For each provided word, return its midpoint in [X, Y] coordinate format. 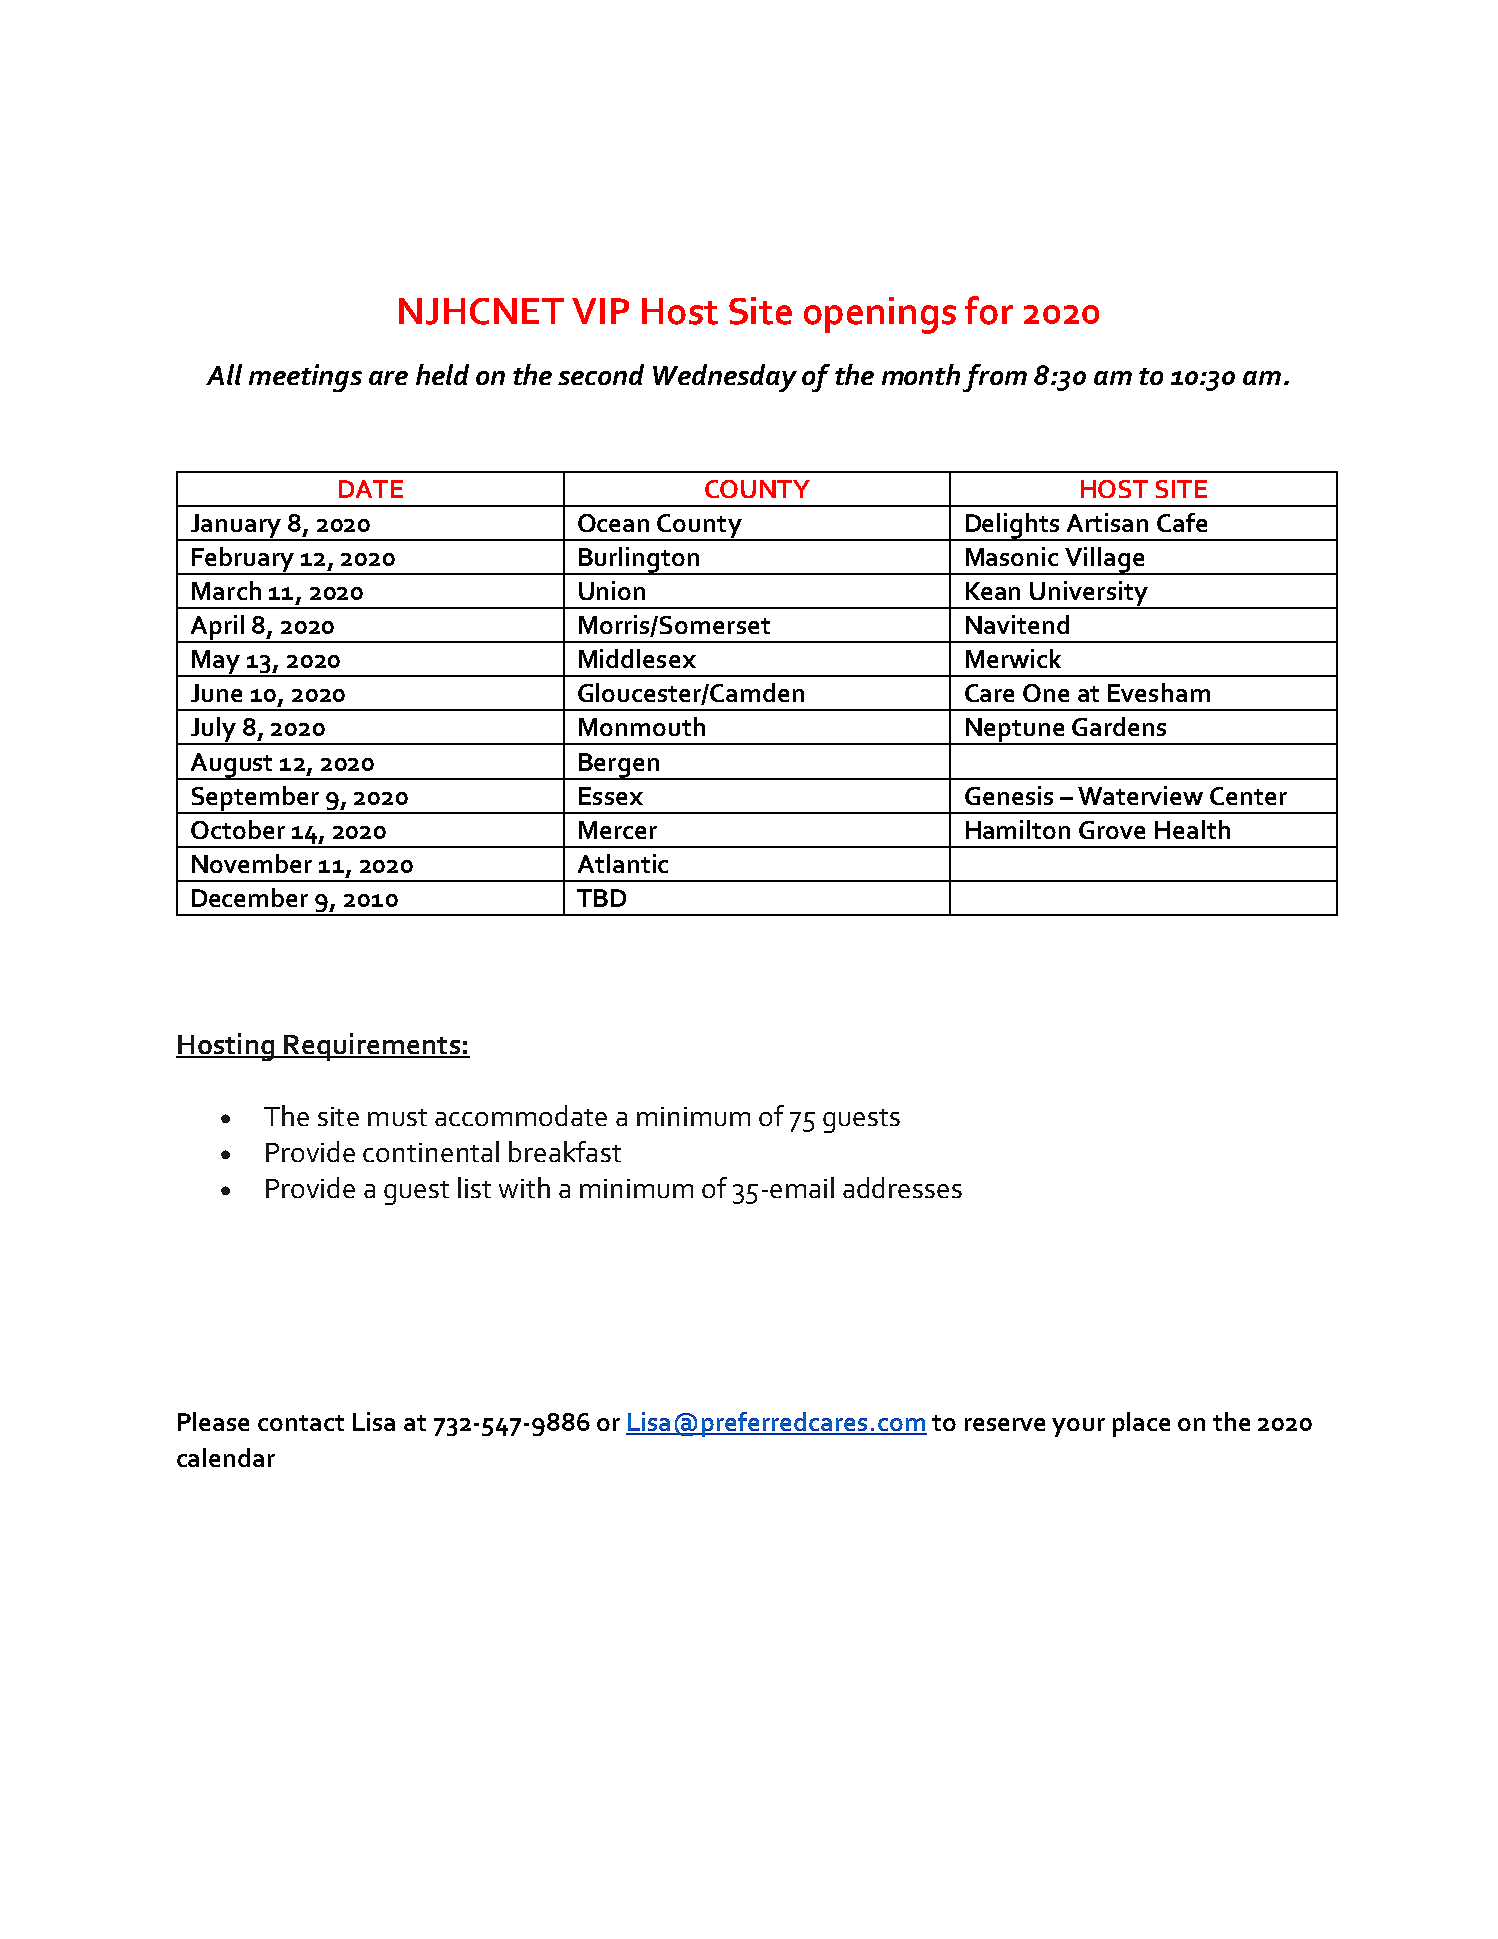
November [252, 863]
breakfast [565, 1151]
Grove [1112, 830]
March [226, 590]
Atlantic [623, 863]
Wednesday [725, 378]
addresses [902, 1187]
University [1089, 594]
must [397, 1117]
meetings [305, 378]
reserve [1005, 1424]
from [995, 378]
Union [612, 590]
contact [301, 1423]
